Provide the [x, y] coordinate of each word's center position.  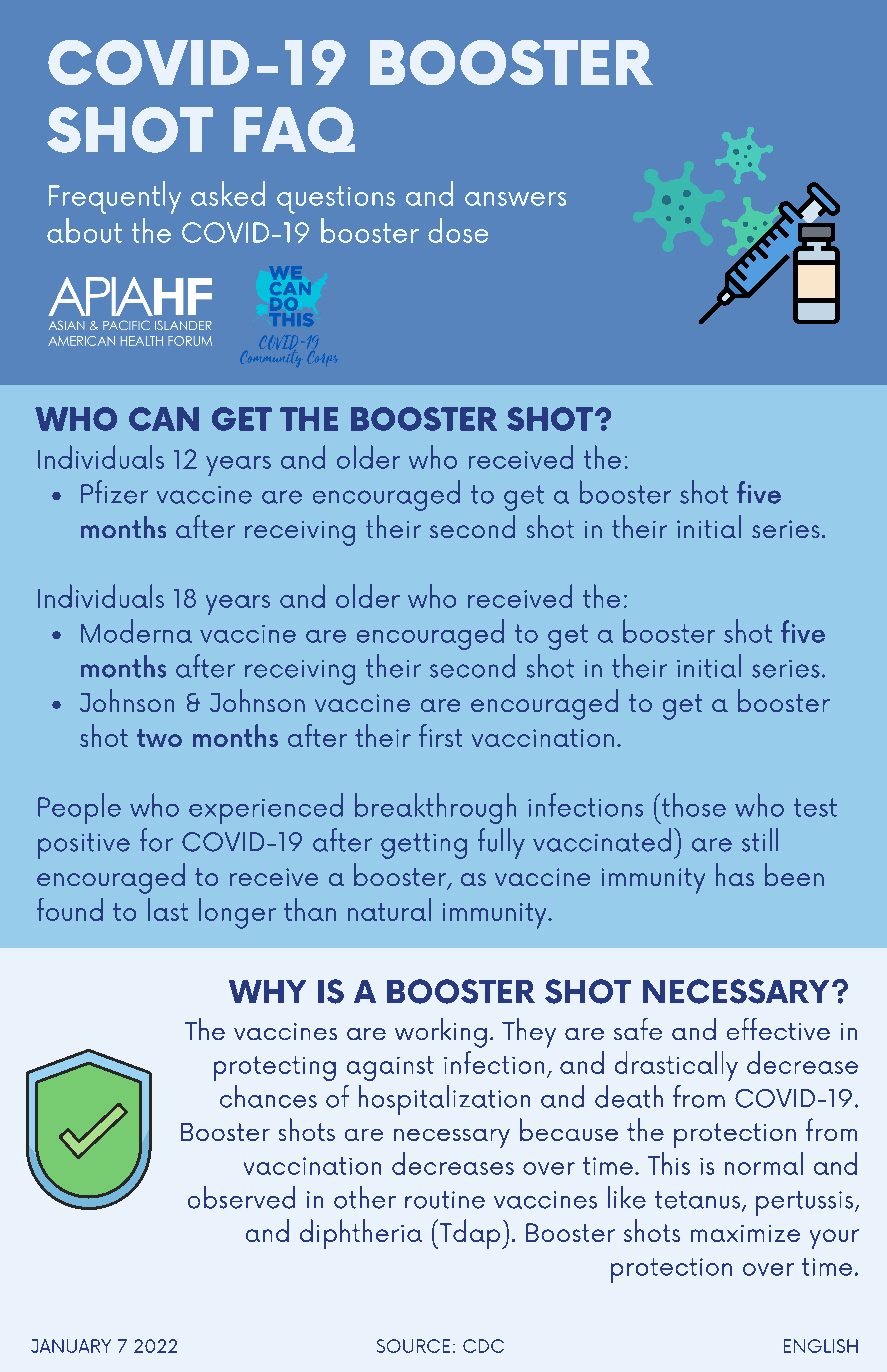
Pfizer [114, 492]
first [440, 735]
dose [458, 230]
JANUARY [71, 1346]
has [735, 874]
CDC [483, 1346]
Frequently [115, 197]
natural [389, 909]
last [168, 909]
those [694, 805]
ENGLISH [821, 1346]
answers [515, 199]
